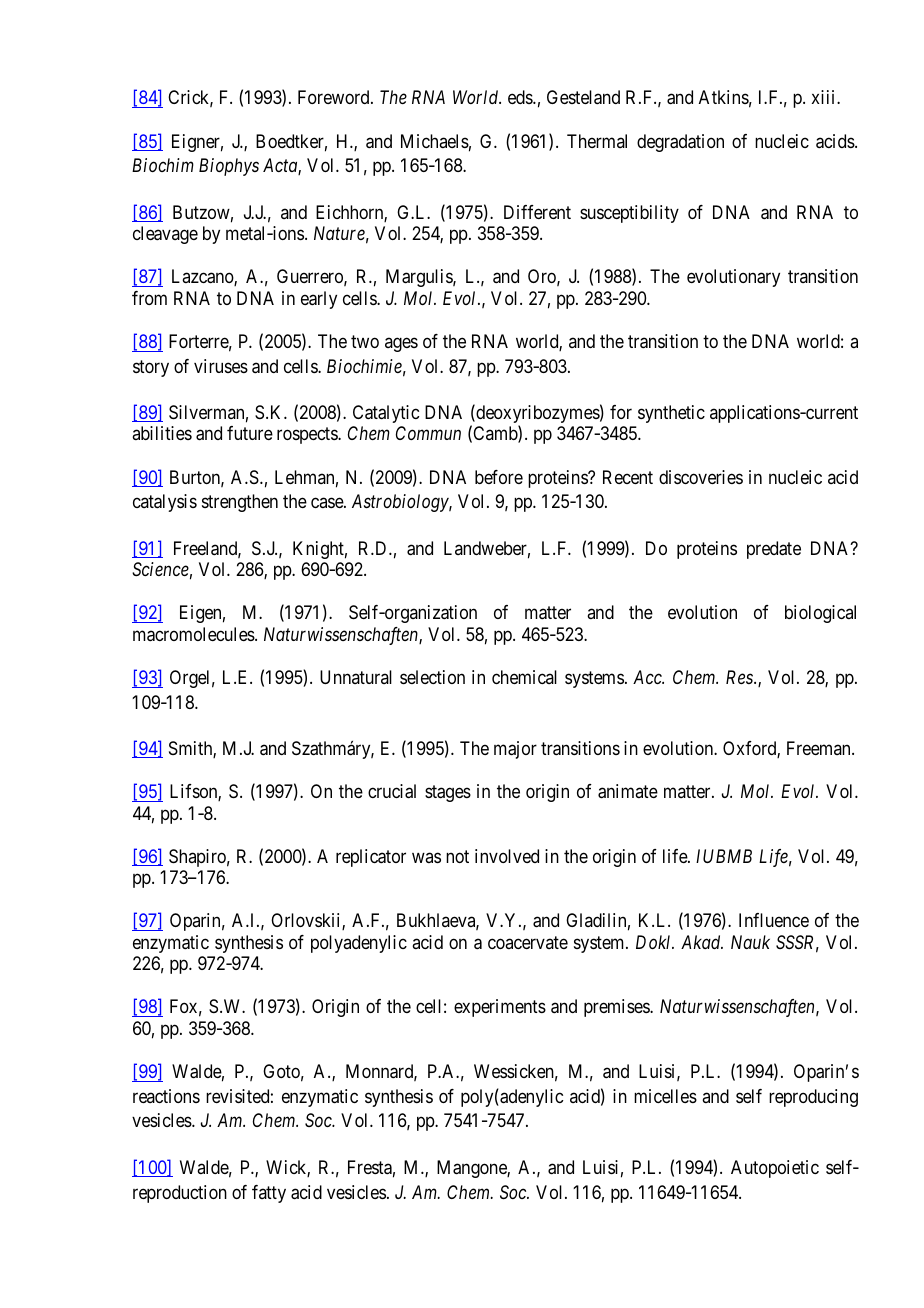 Image resolution: width=924 pixels, height=1308 pixels. What do you see at coordinates (432, 677) in the document?
I see `selection` at bounding box center [432, 677].
